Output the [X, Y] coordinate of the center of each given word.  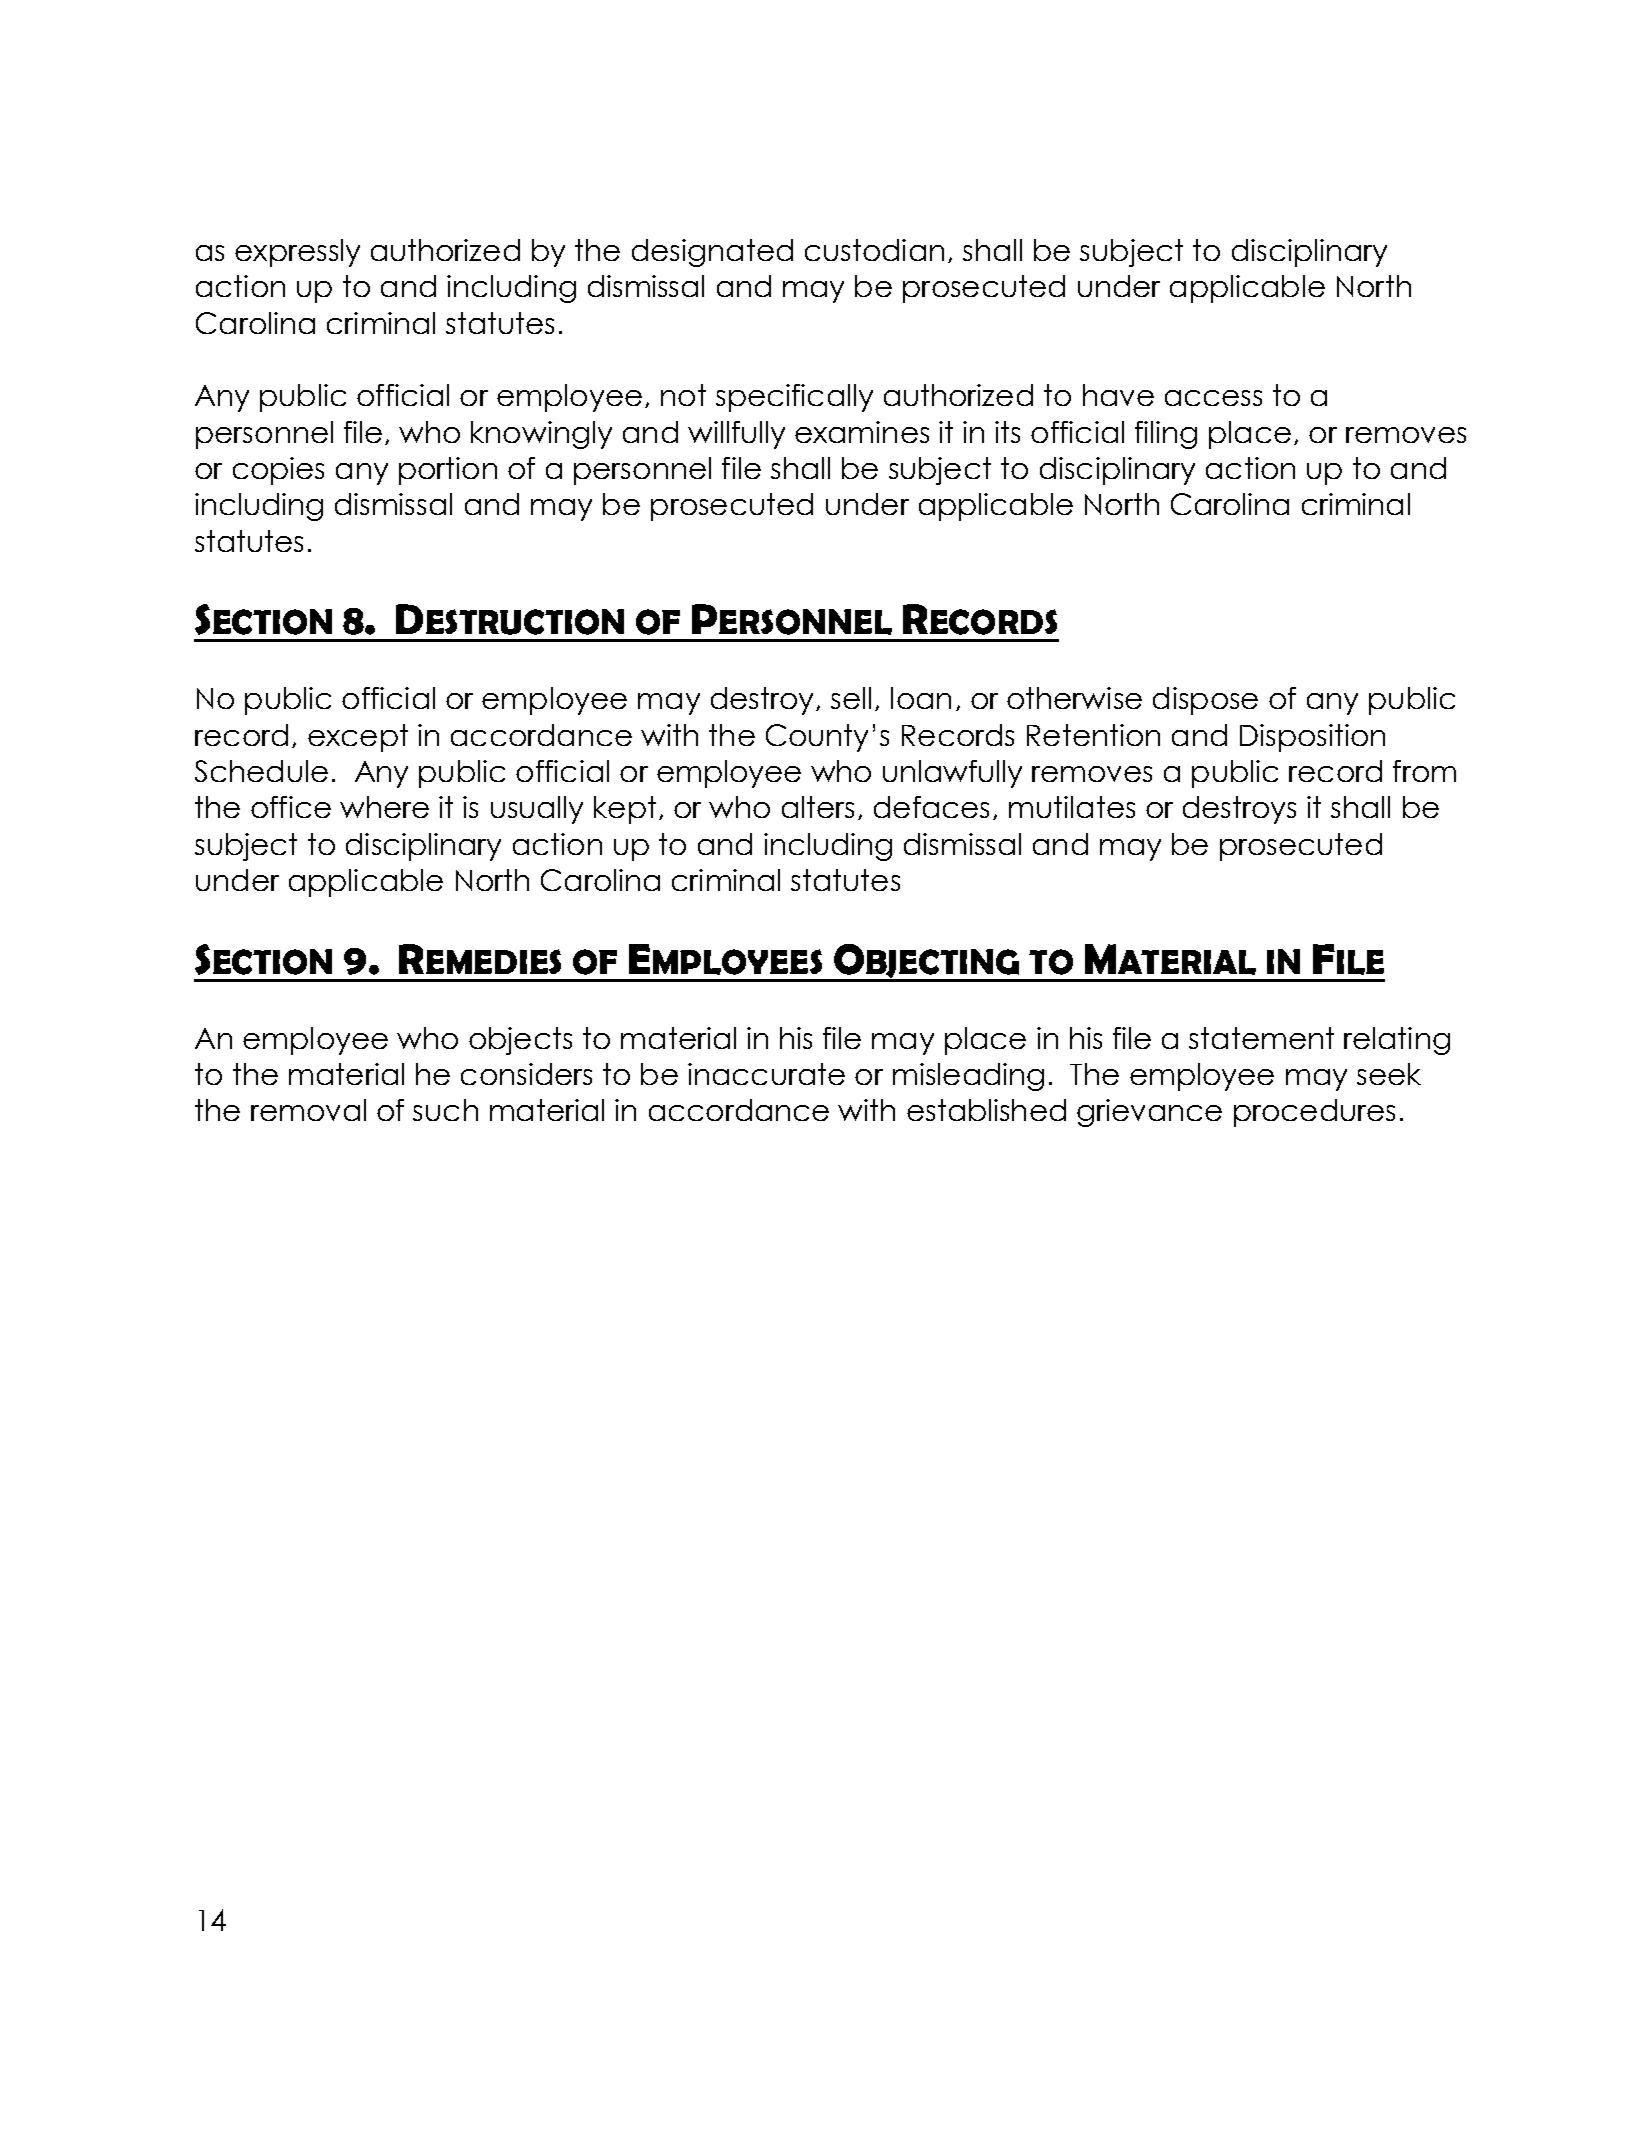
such [445, 1110]
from [1424, 771]
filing [1166, 435]
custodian [874, 250]
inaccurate [766, 1074]
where [384, 807]
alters [818, 807]
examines [862, 432]
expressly [297, 253]
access [1213, 398]
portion [448, 471]
